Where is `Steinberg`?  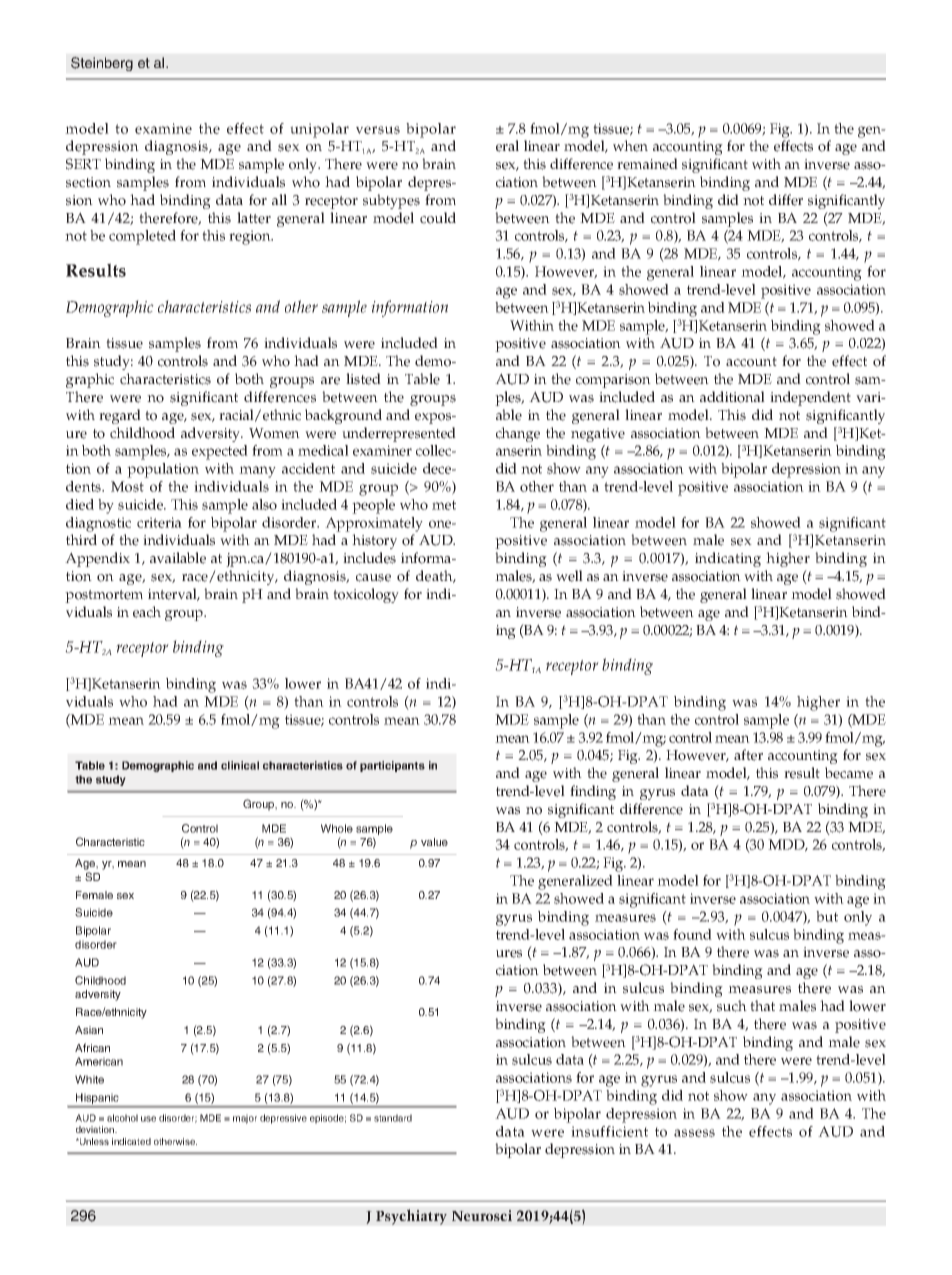
Steinberg is located at coordinates (102, 64).
